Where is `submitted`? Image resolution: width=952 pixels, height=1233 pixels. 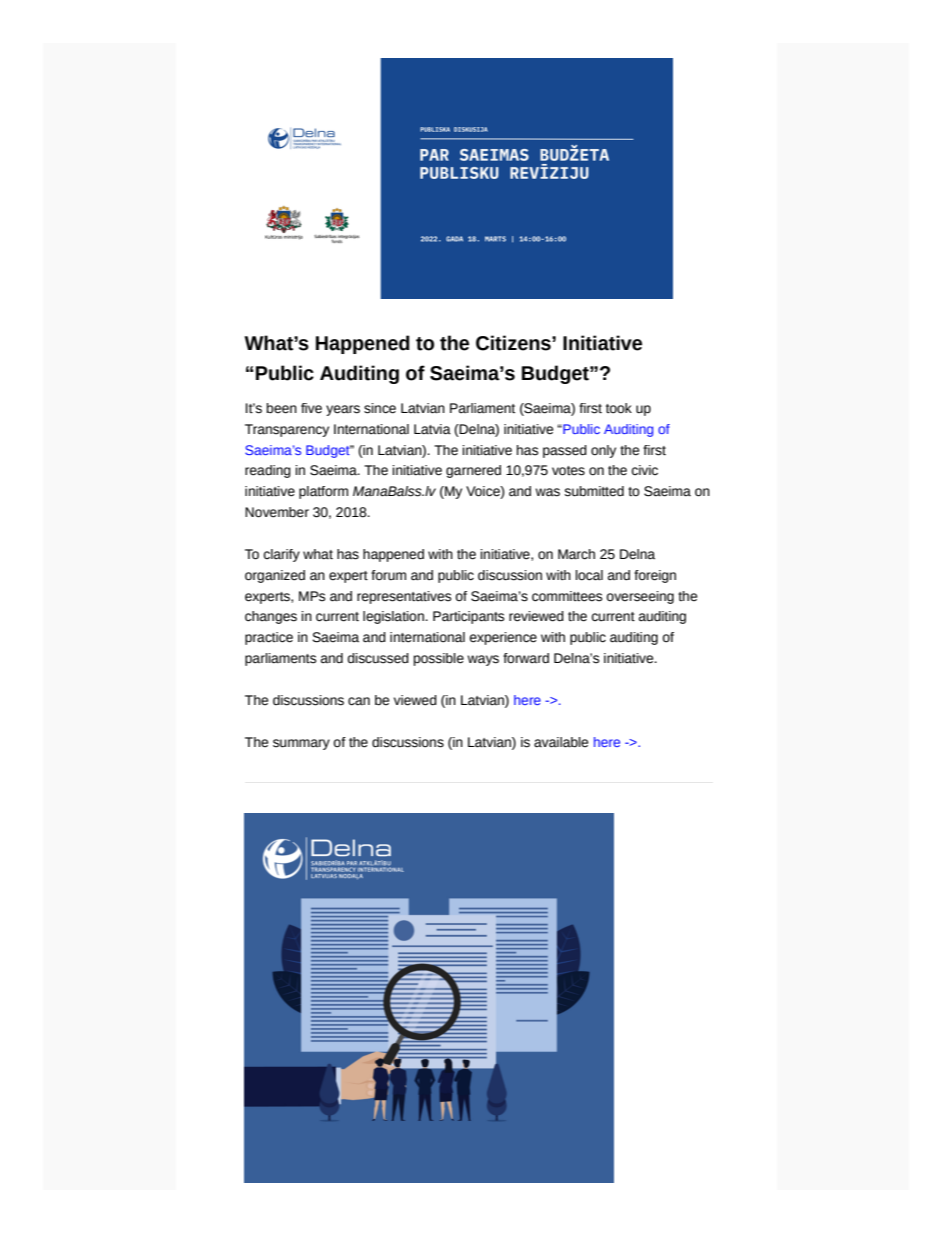 submitted is located at coordinates (594, 491).
